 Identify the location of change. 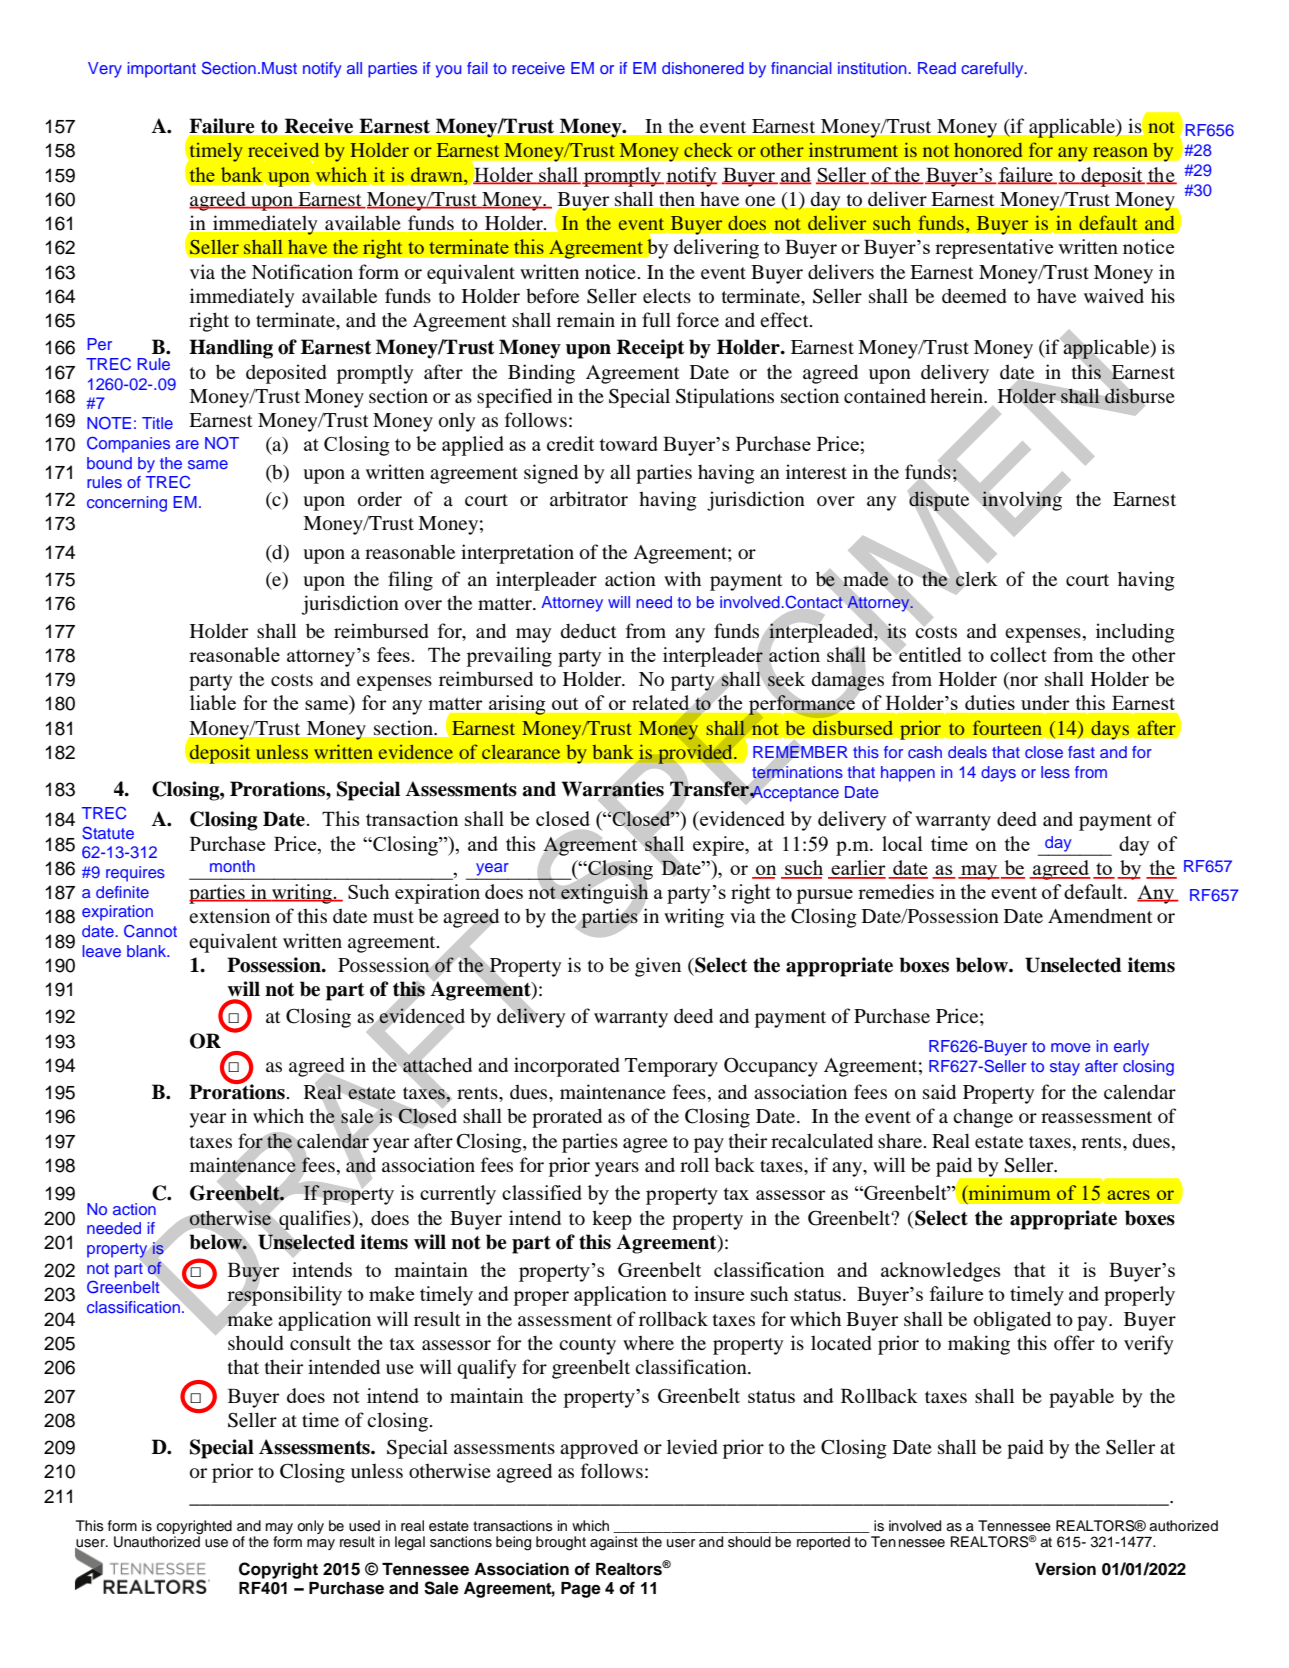
(983, 1118).
